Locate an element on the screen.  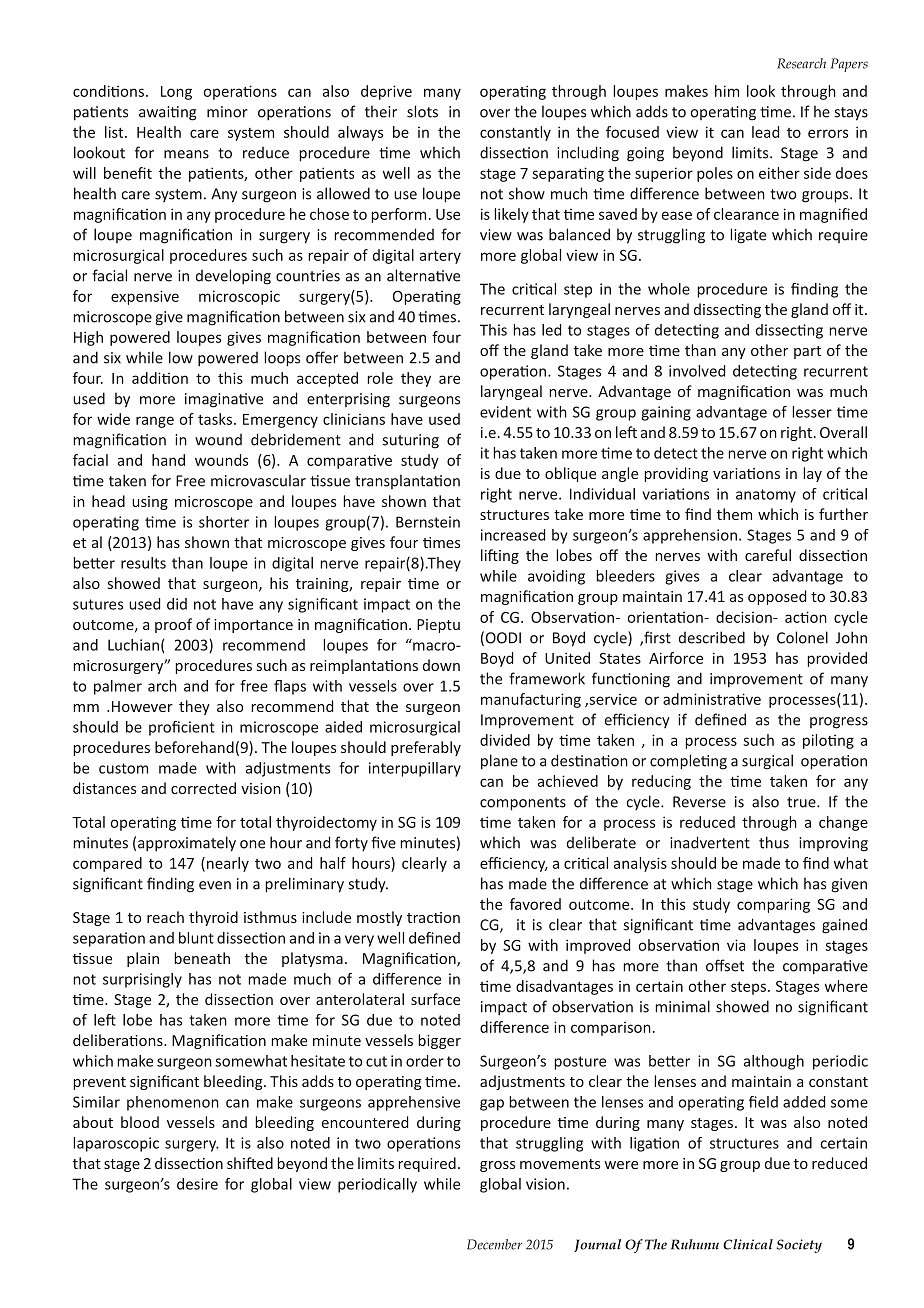
him is located at coordinates (727, 91).
